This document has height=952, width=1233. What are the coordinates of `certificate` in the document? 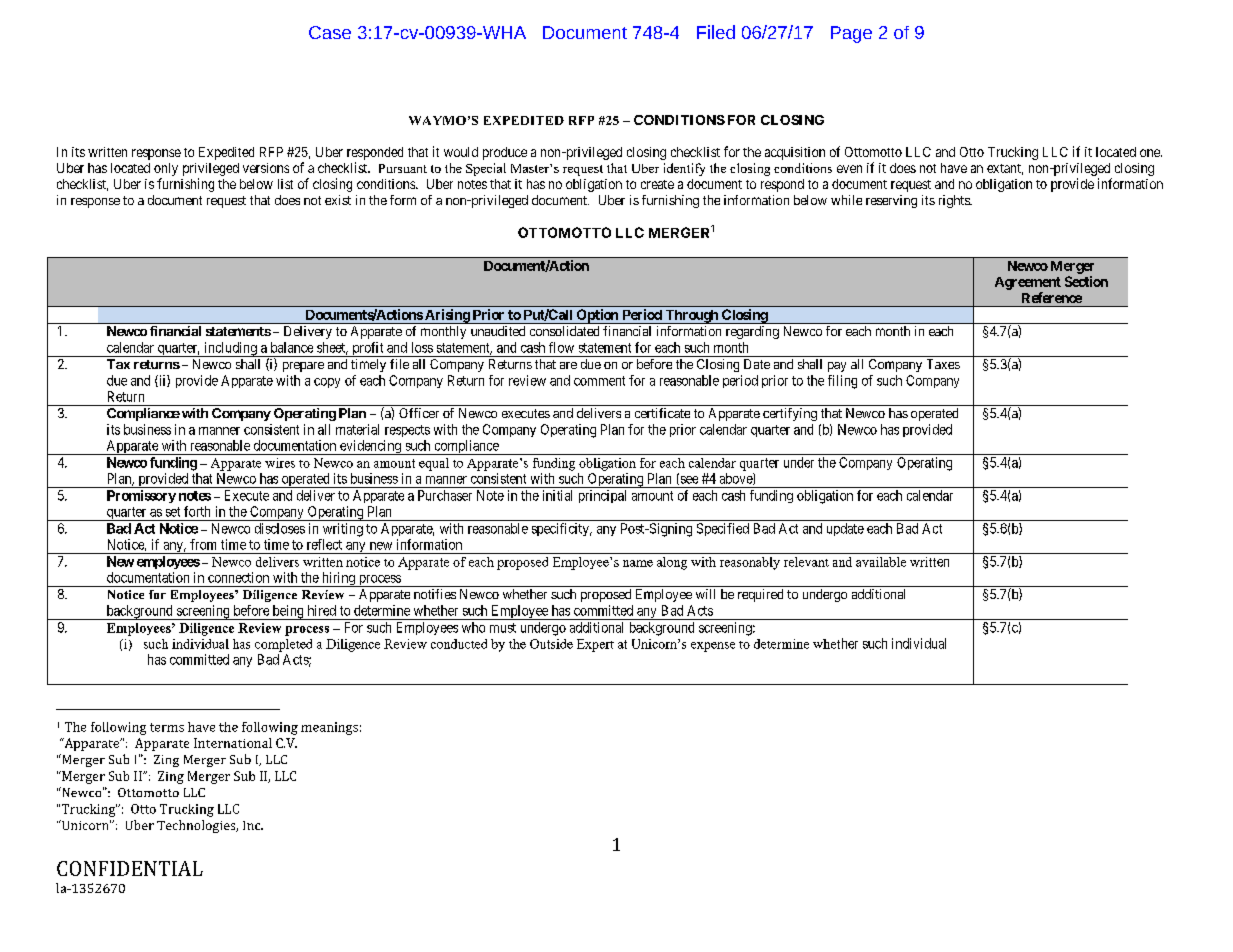 It's located at (662, 413).
